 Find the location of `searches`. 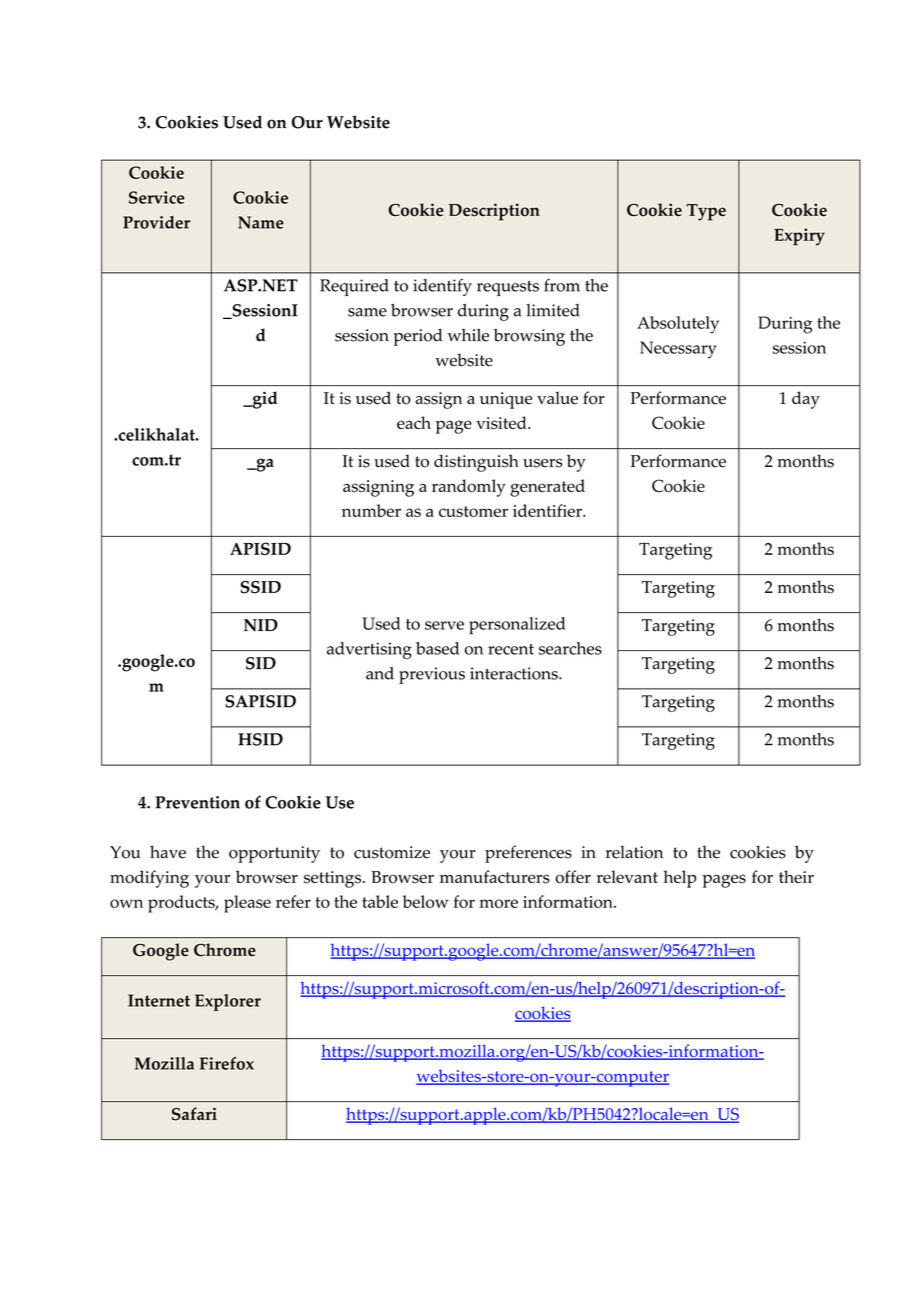

searches is located at coordinates (570, 648).
